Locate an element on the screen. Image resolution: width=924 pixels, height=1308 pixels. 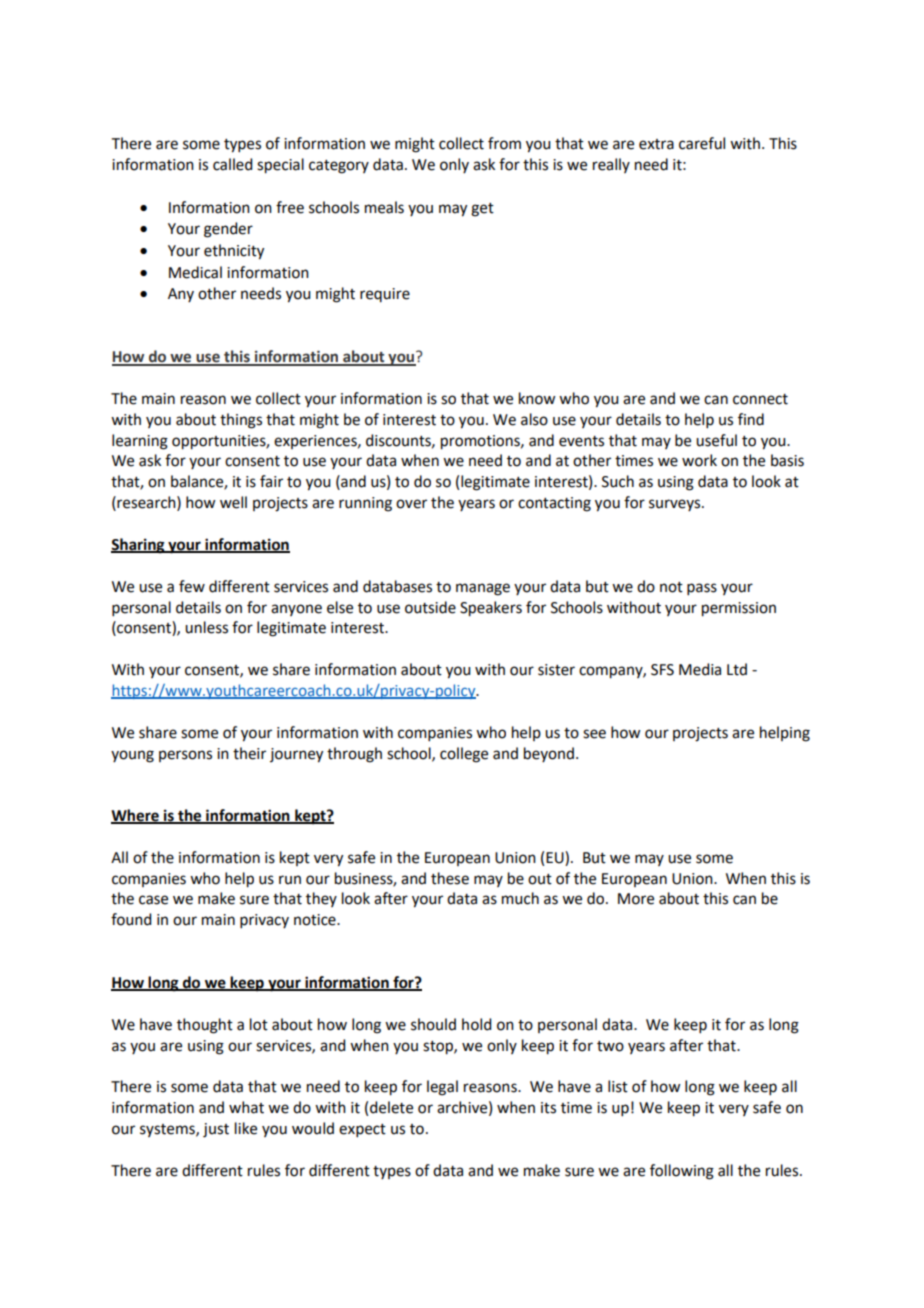
Media is located at coordinates (700, 669).
